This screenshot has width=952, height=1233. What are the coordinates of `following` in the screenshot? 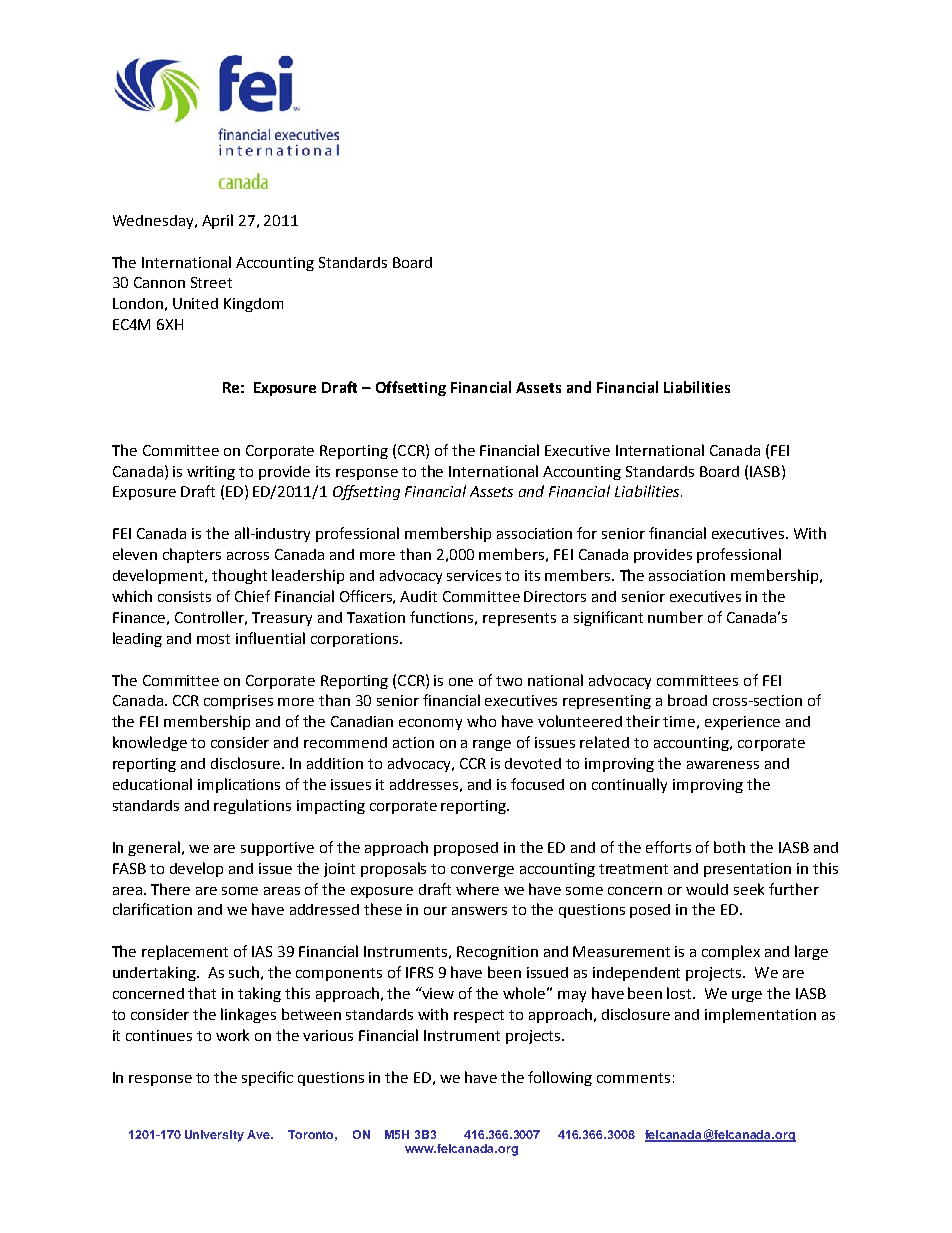 It's located at (560, 1078).
